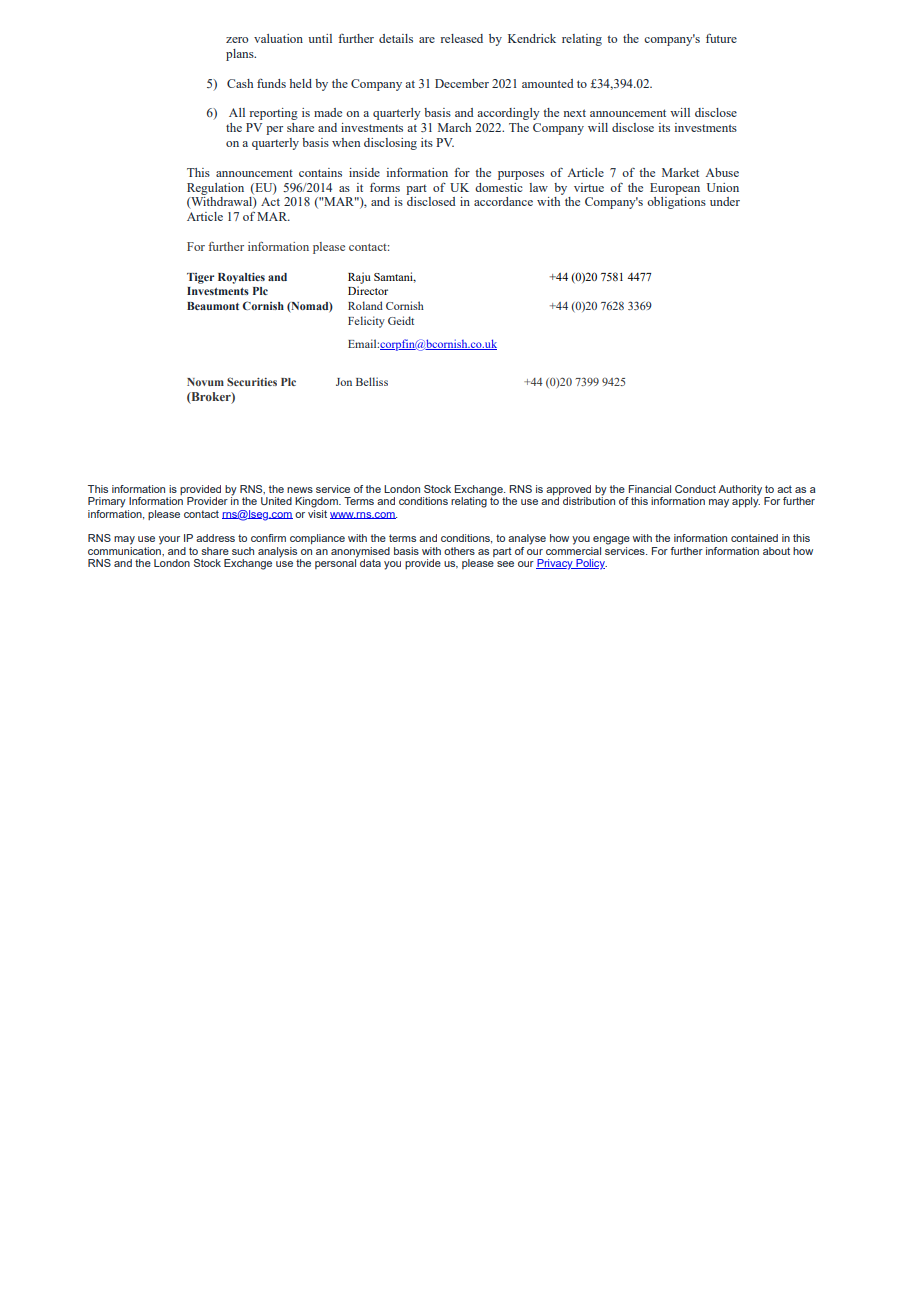 This page has width=924, height=1308. I want to click on see, so click(505, 564).
